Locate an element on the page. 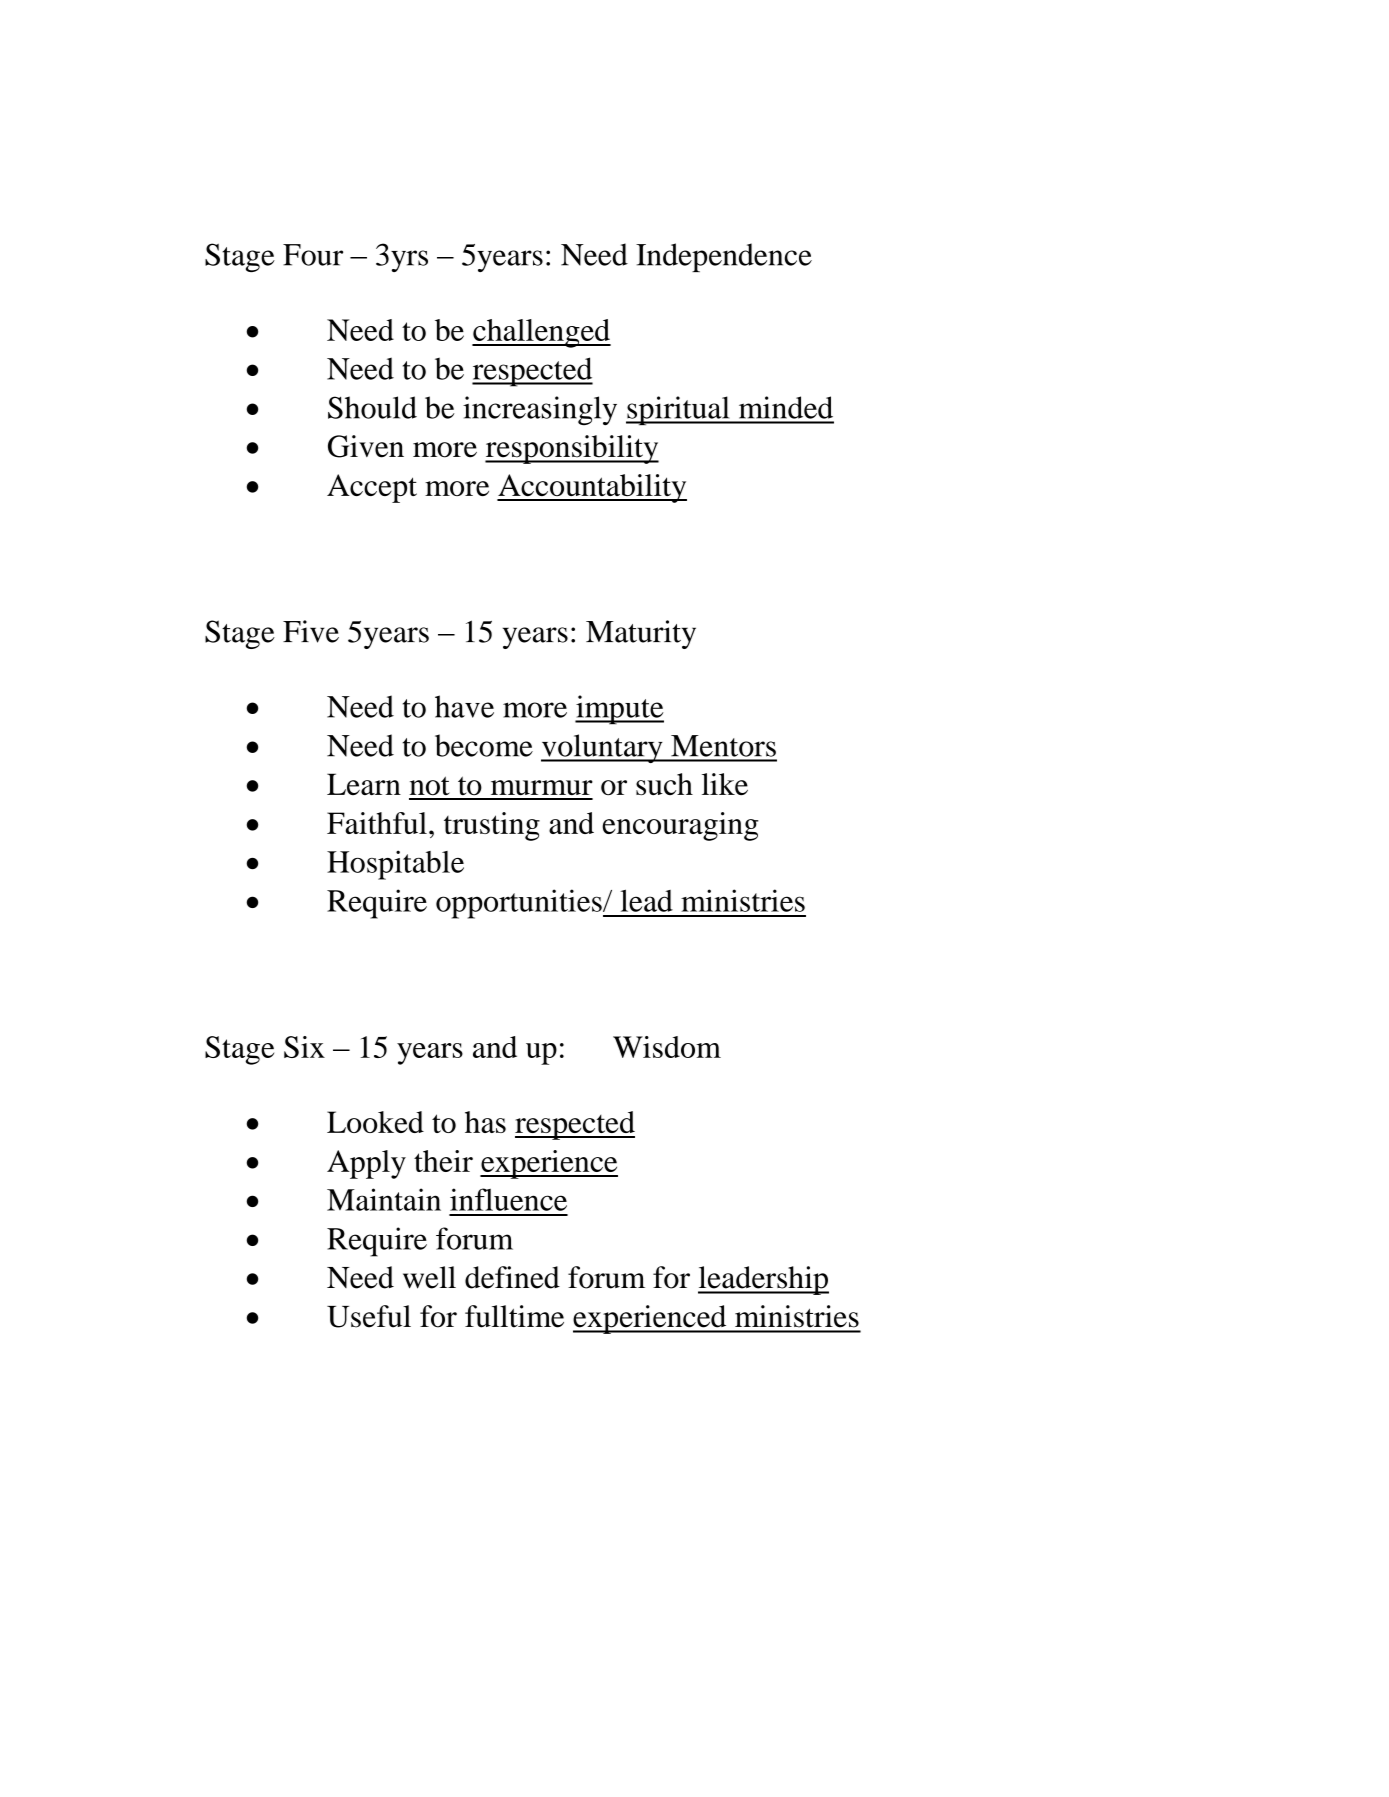  has is located at coordinates (485, 1122).
